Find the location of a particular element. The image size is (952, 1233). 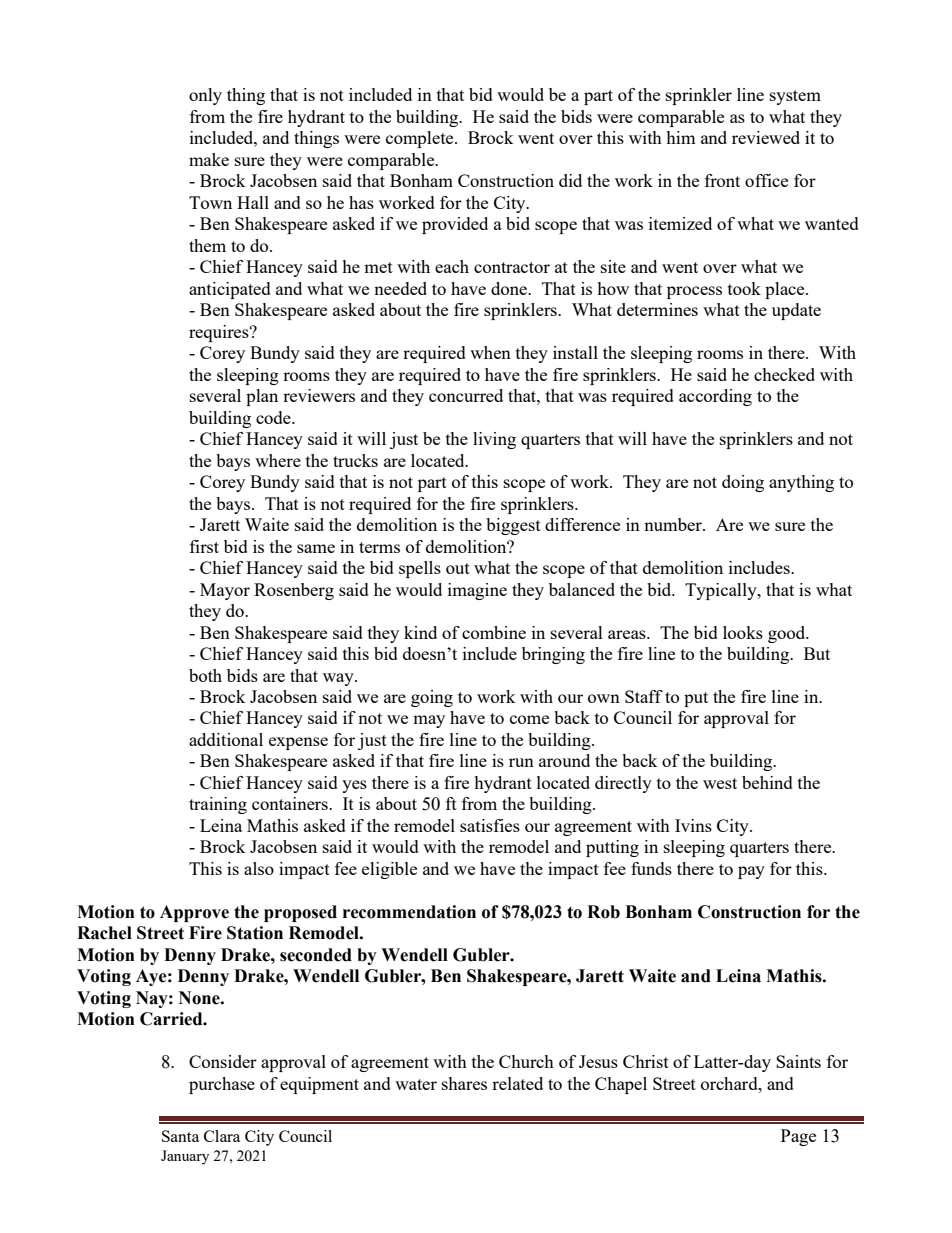

complete is located at coordinates (421, 139).
